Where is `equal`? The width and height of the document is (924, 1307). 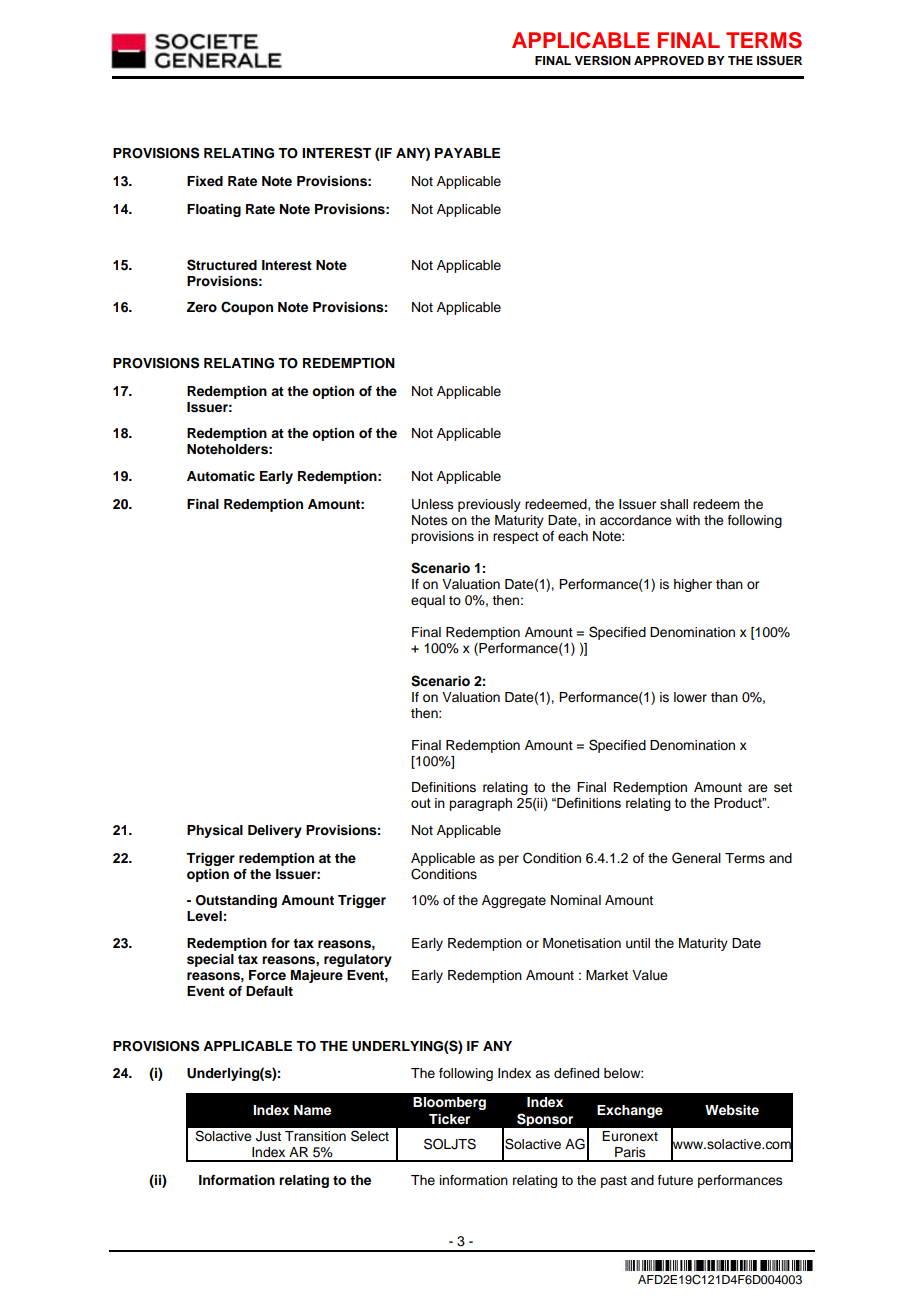 equal is located at coordinates (428, 601).
